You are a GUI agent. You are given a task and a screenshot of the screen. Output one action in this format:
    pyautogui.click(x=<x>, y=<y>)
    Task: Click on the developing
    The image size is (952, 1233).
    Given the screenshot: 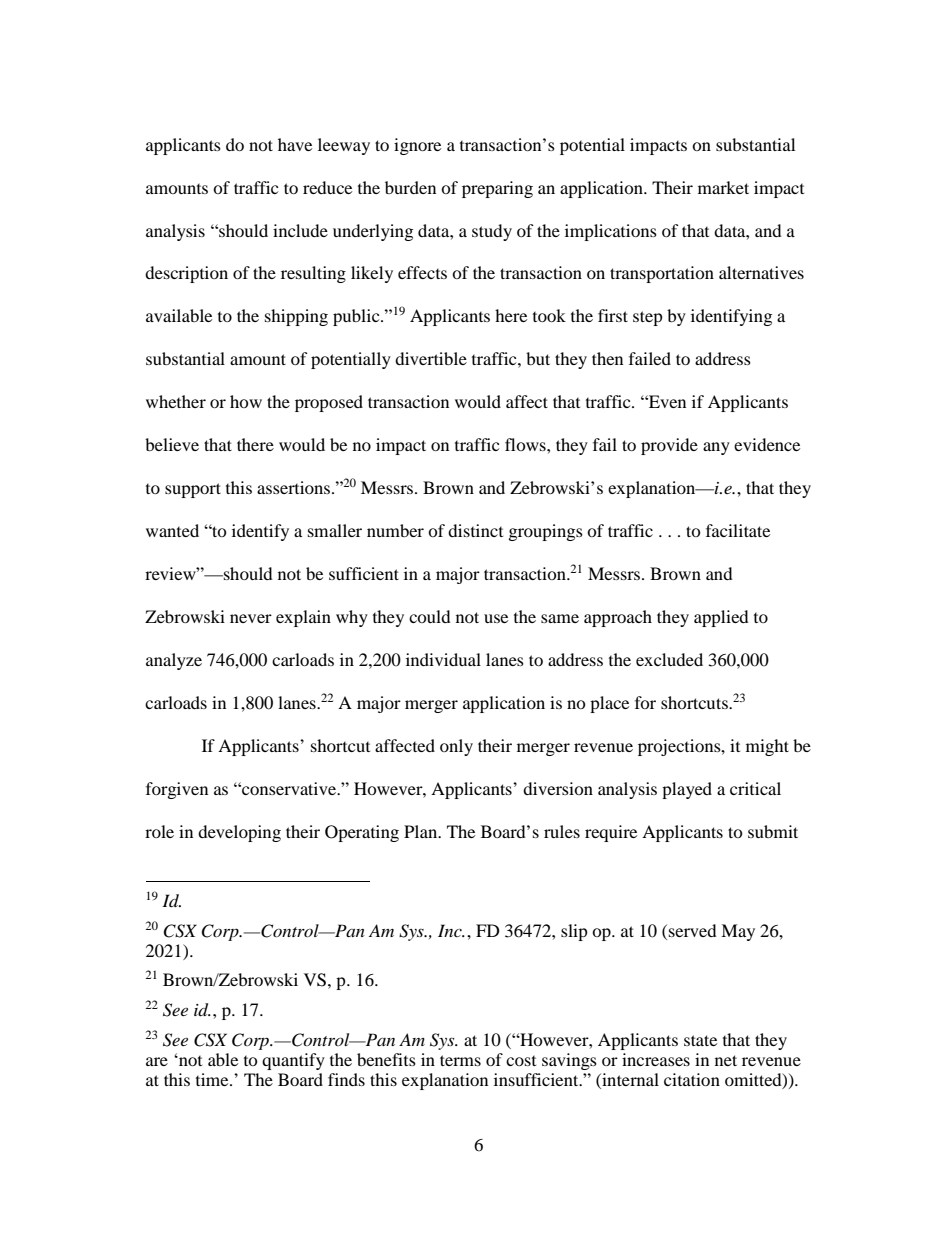 What is the action you would take?
    pyautogui.click(x=239, y=833)
